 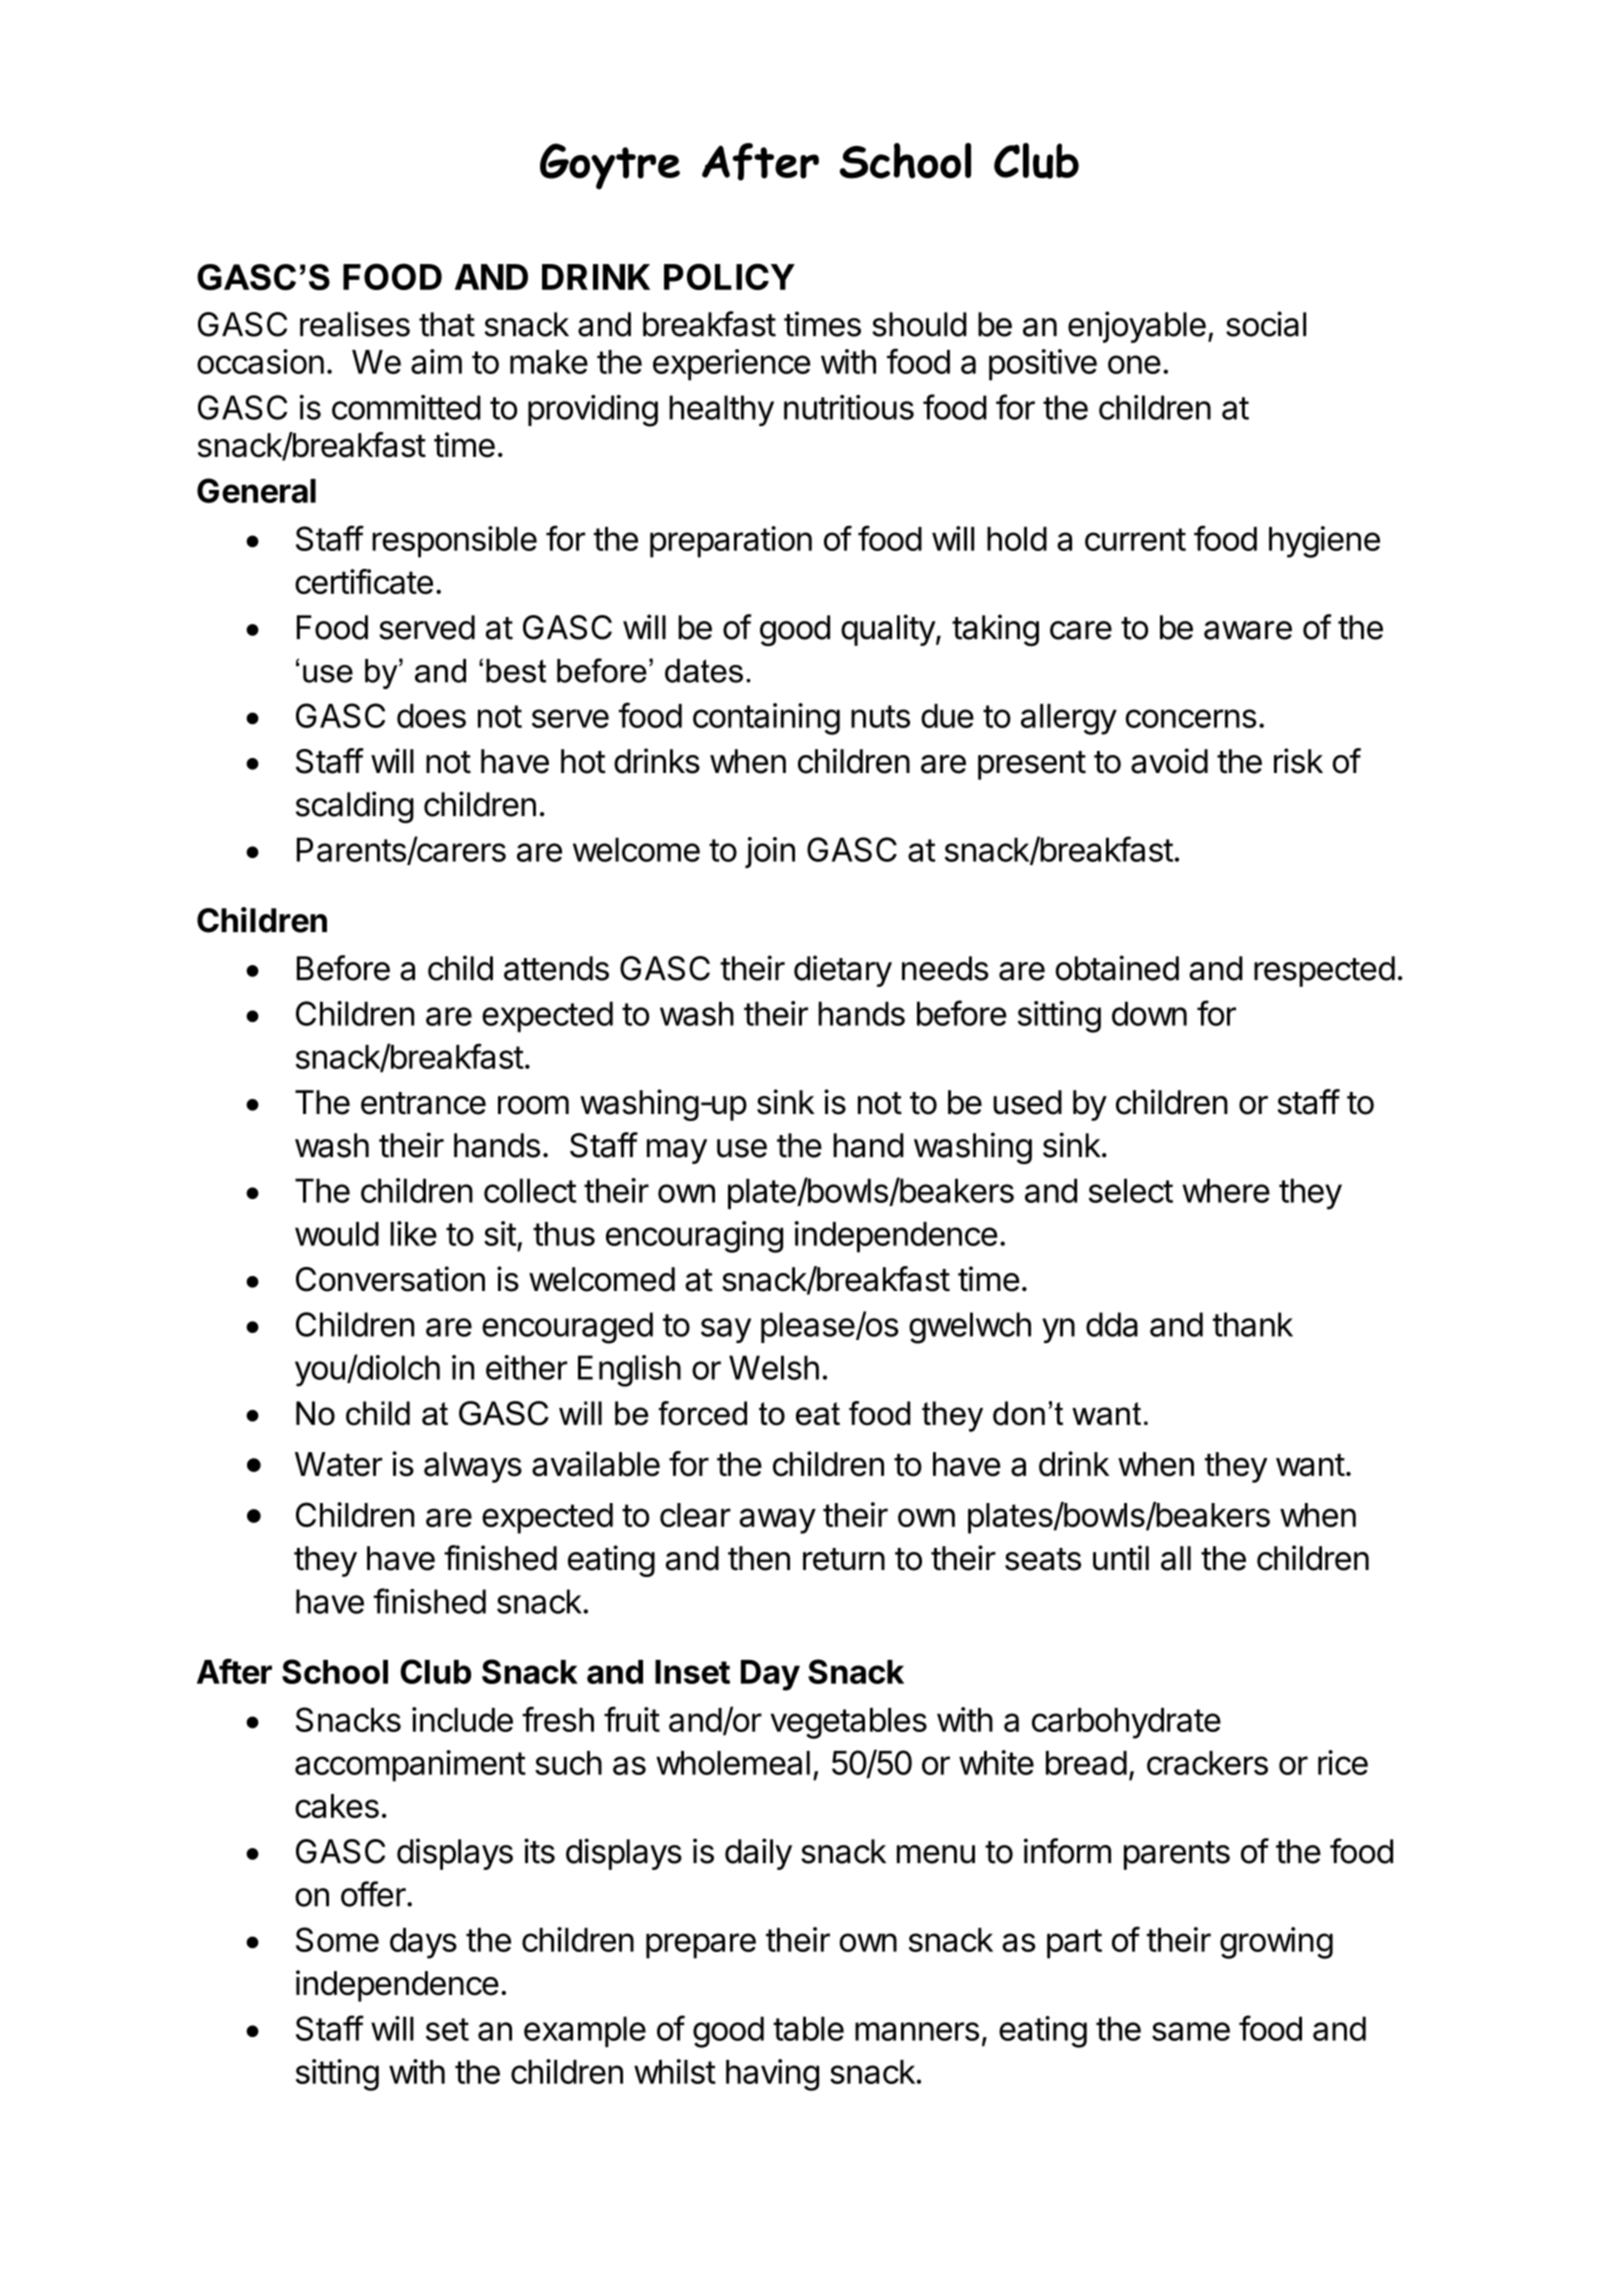 What do you see at coordinates (423, 1943) in the document?
I see `days` at bounding box center [423, 1943].
